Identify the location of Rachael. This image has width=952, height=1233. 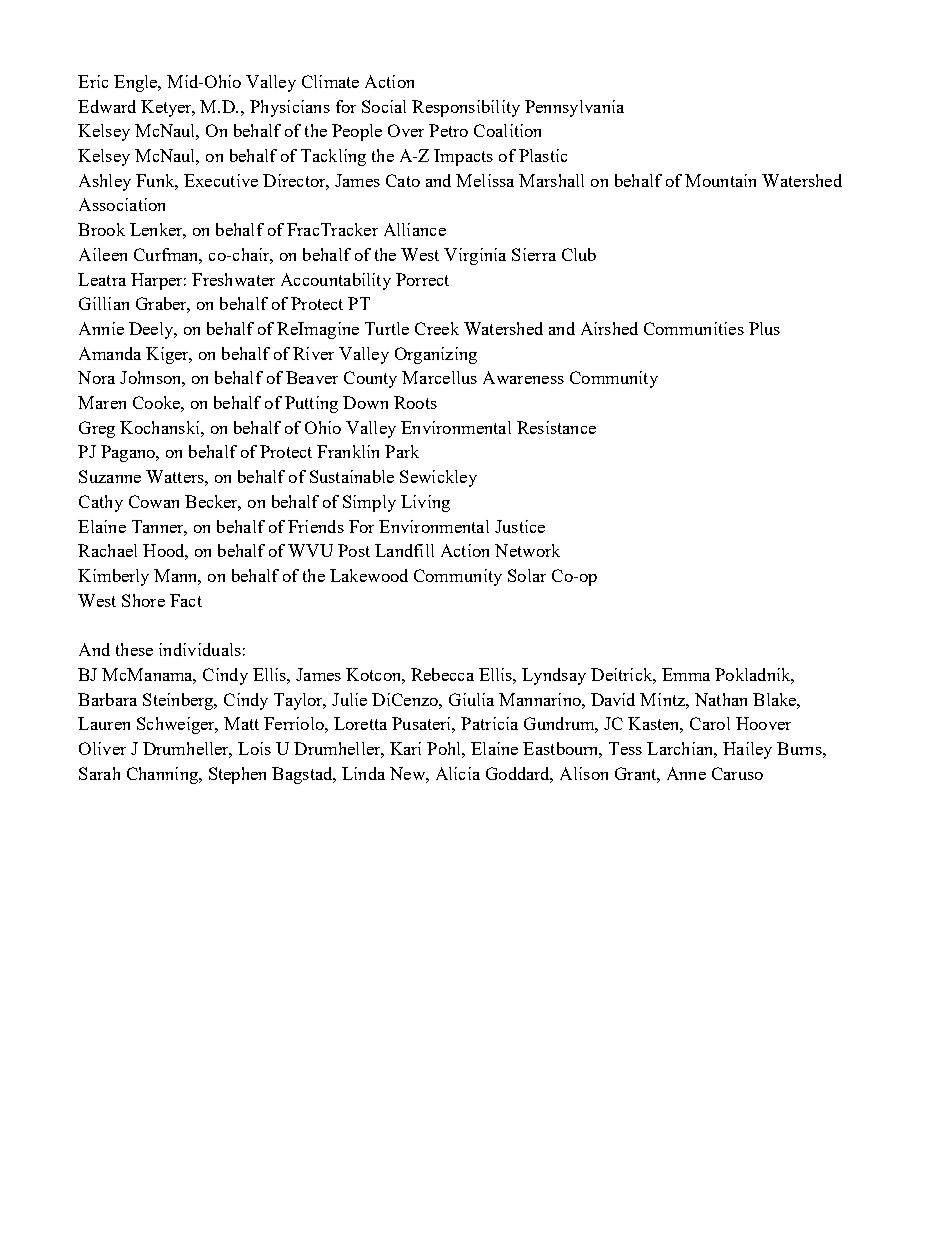
(107, 550).
